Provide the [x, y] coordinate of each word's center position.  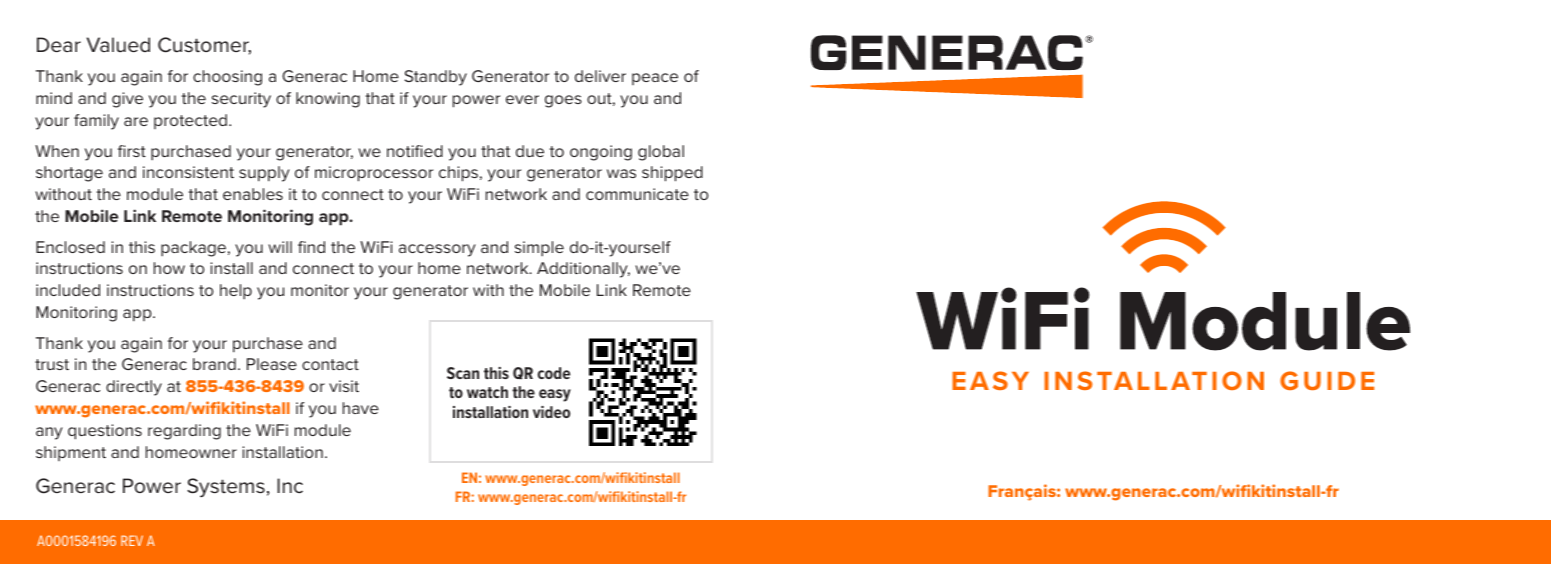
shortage [69, 174]
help [236, 292]
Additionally [583, 270]
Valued [118, 45]
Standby [435, 78]
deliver [600, 76]
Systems [226, 487]
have [361, 408]
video [551, 412]
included [68, 290]
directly [134, 388]
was [621, 173]
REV [132, 540]
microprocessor [374, 174]
